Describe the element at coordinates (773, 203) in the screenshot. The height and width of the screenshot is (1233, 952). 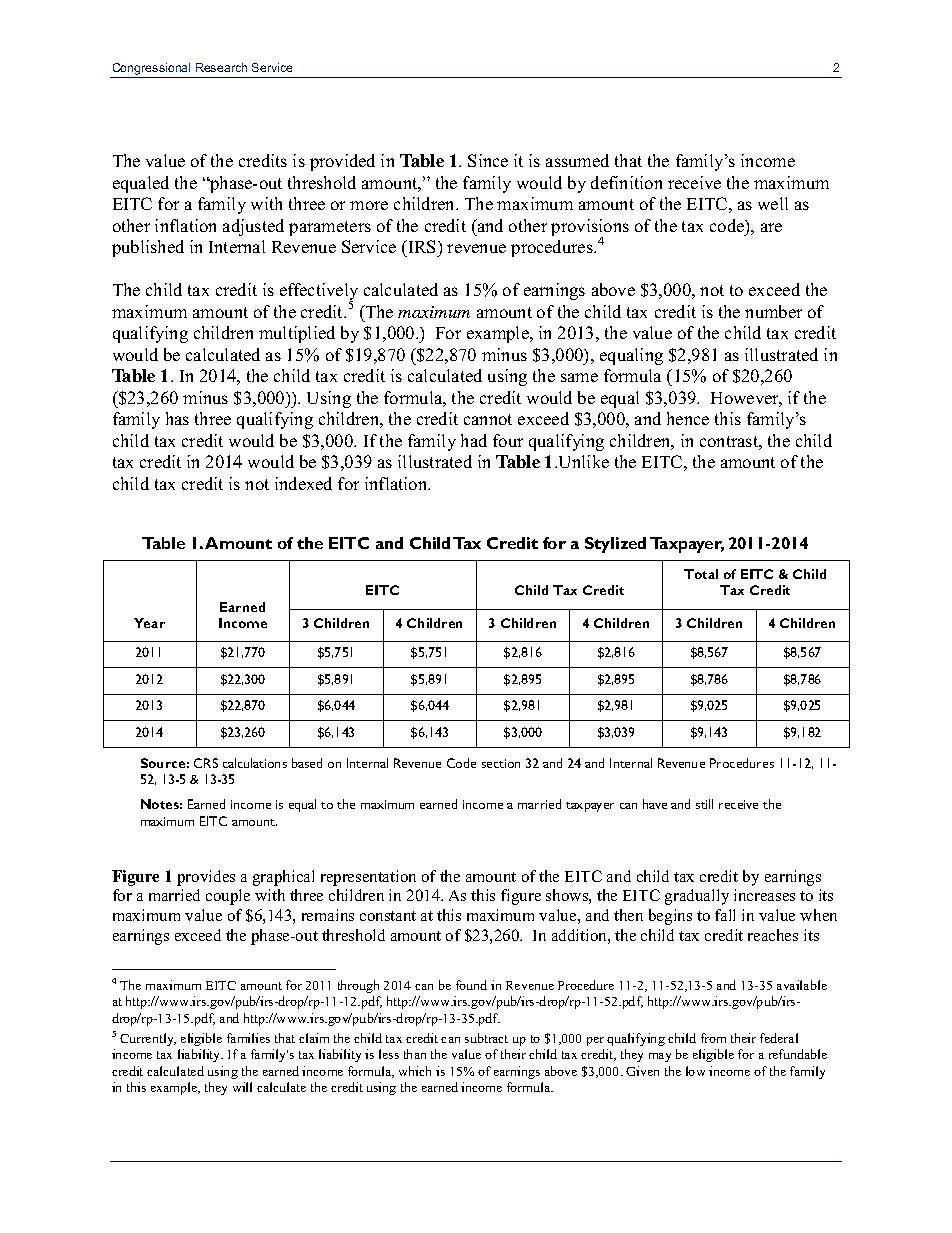
I see `well` at that location.
